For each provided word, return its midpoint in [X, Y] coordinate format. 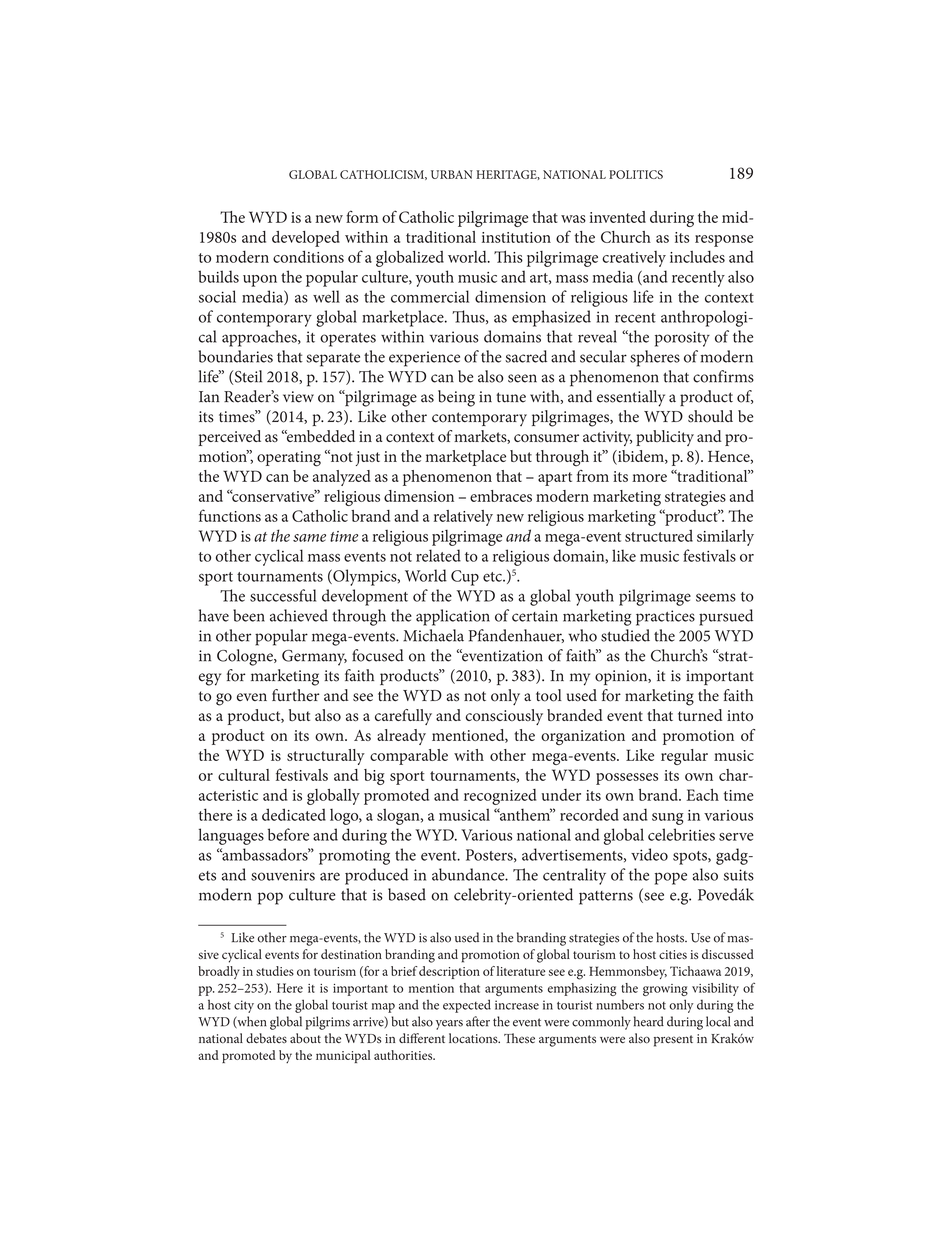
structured [659, 535]
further [296, 695]
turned [700, 715]
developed [306, 239]
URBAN [452, 174]
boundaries [236, 356]
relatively [463, 518]
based [407, 894]
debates [266, 1038]
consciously [504, 717]
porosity [682, 339]
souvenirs [283, 875]
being [456, 398]
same [309, 538]
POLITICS [636, 174]
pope [671, 878]
